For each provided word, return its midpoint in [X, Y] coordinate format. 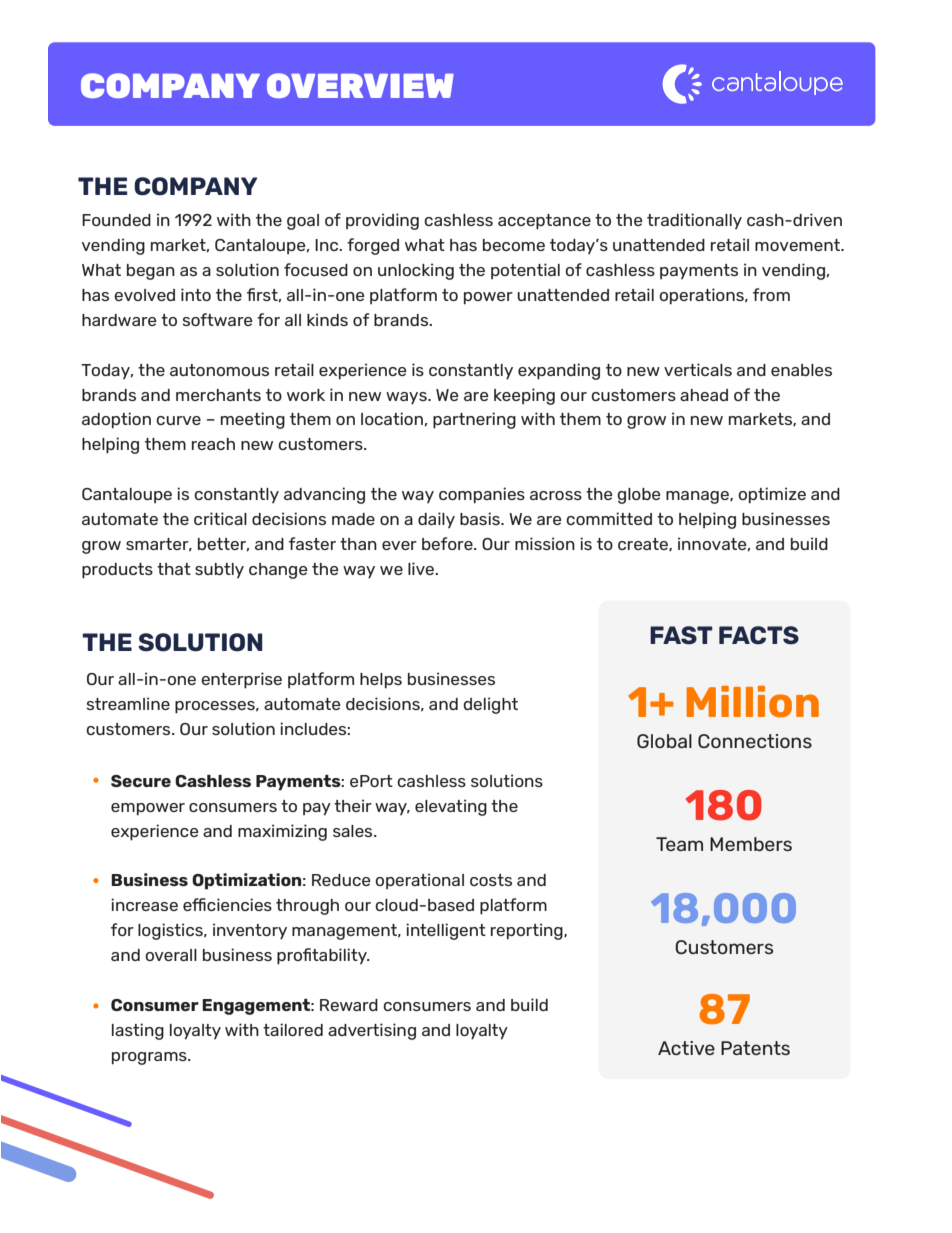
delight [490, 705]
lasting [138, 1031]
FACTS [759, 635]
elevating [451, 807]
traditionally [694, 221]
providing [382, 221]
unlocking [416, 271]
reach [213, 444]
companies [482, 495]
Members [751, 844]
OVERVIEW [360, 85]
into [196, 294]
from [771, 294]
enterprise [241, 680]
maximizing [282, 832]
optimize [772, 495]
